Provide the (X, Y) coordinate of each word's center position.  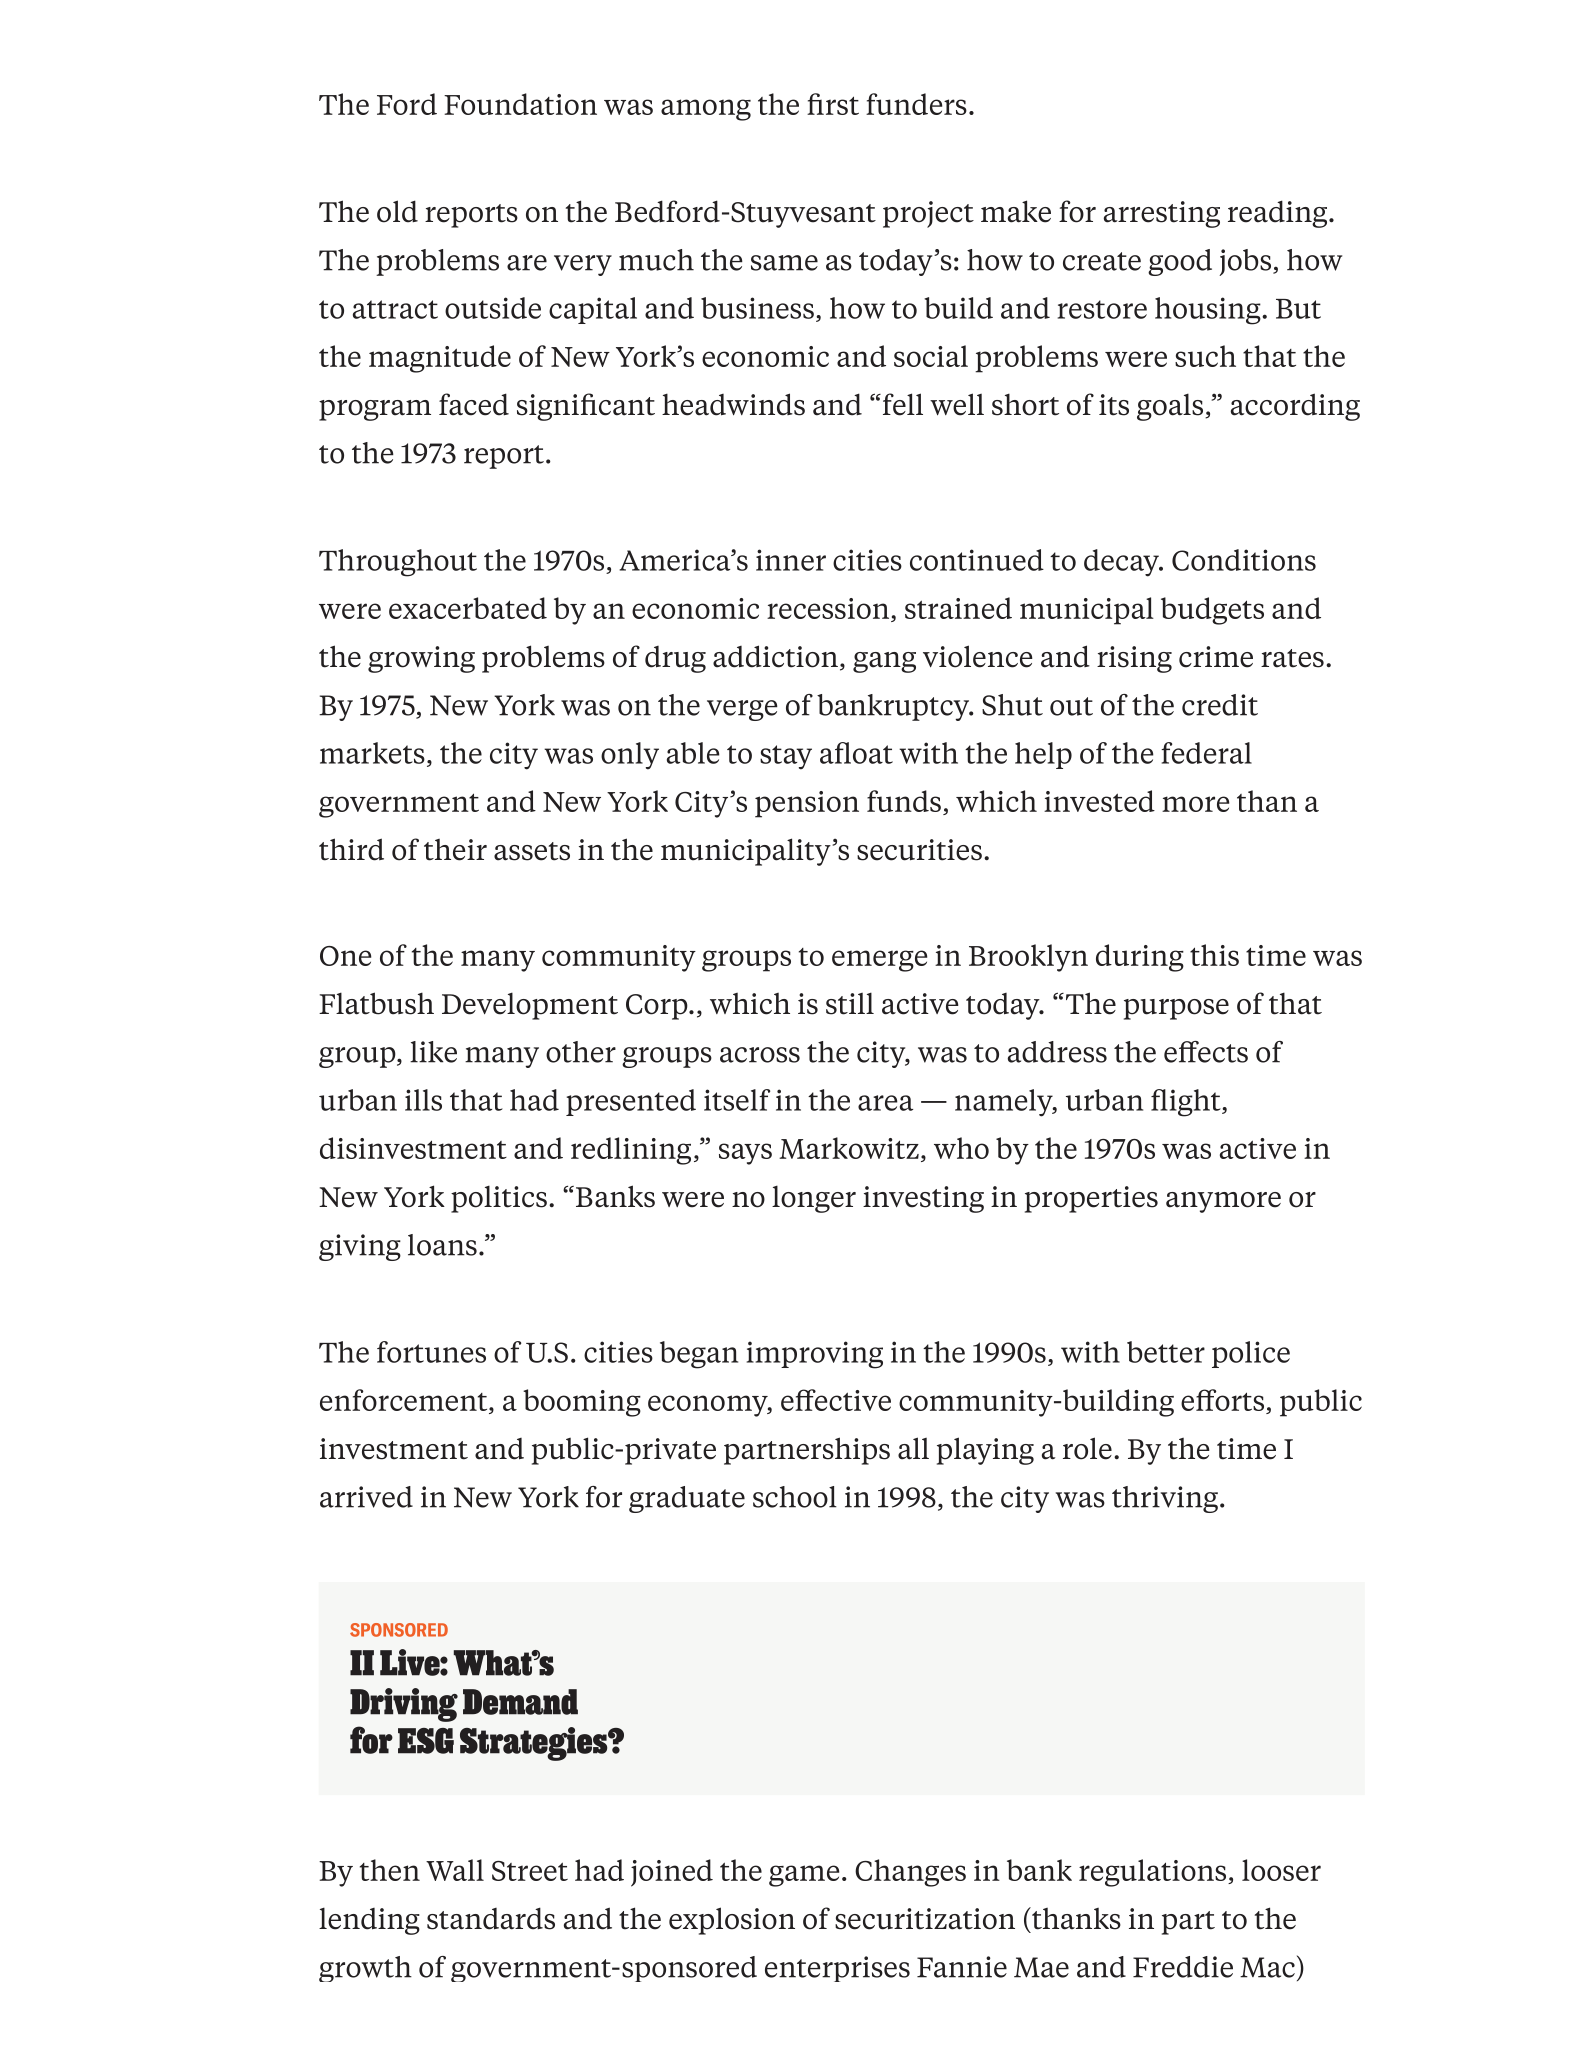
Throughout (398, 563)
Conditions (1244, 560)
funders (916, 104)
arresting (1162, 214)
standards (491, 1918)
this (1214, 955)
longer (814, 1199)
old (397, 211)
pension (807, 804)
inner (791, 560)
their (455, 850)
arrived (366, 1497)
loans (442, 1245)
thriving (1165, 1499)
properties (1091, 1199)
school (795, 1497)
